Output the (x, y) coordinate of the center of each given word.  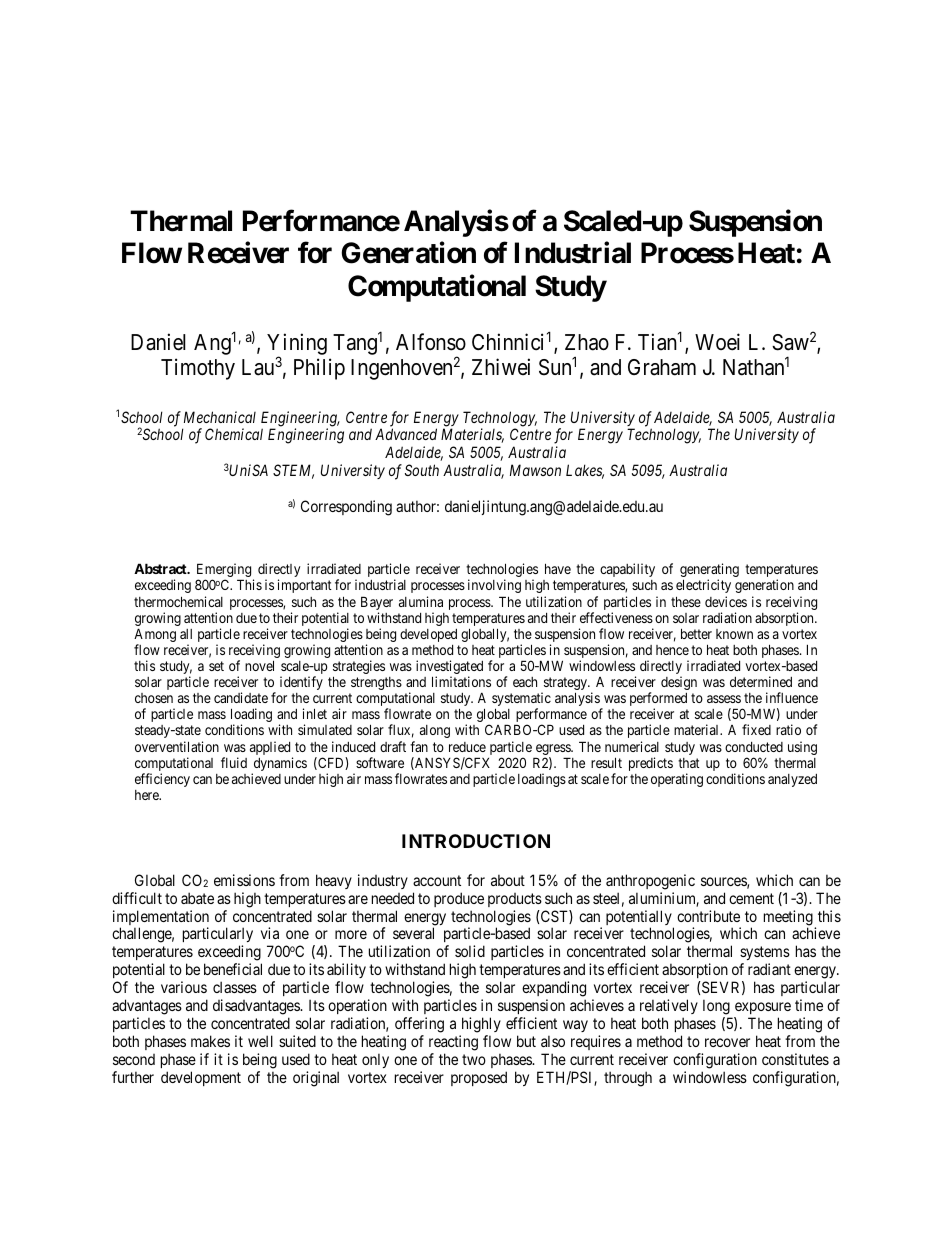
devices (726, 601)
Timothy (198, 369)
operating (677, 780)
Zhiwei (501, 366)
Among (155, 636)
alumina (421, 601)
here (148, 795)
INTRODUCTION (476, 841)
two (474, 1059)
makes (210, 1041)
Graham (662, 367)
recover (727, 1042)
